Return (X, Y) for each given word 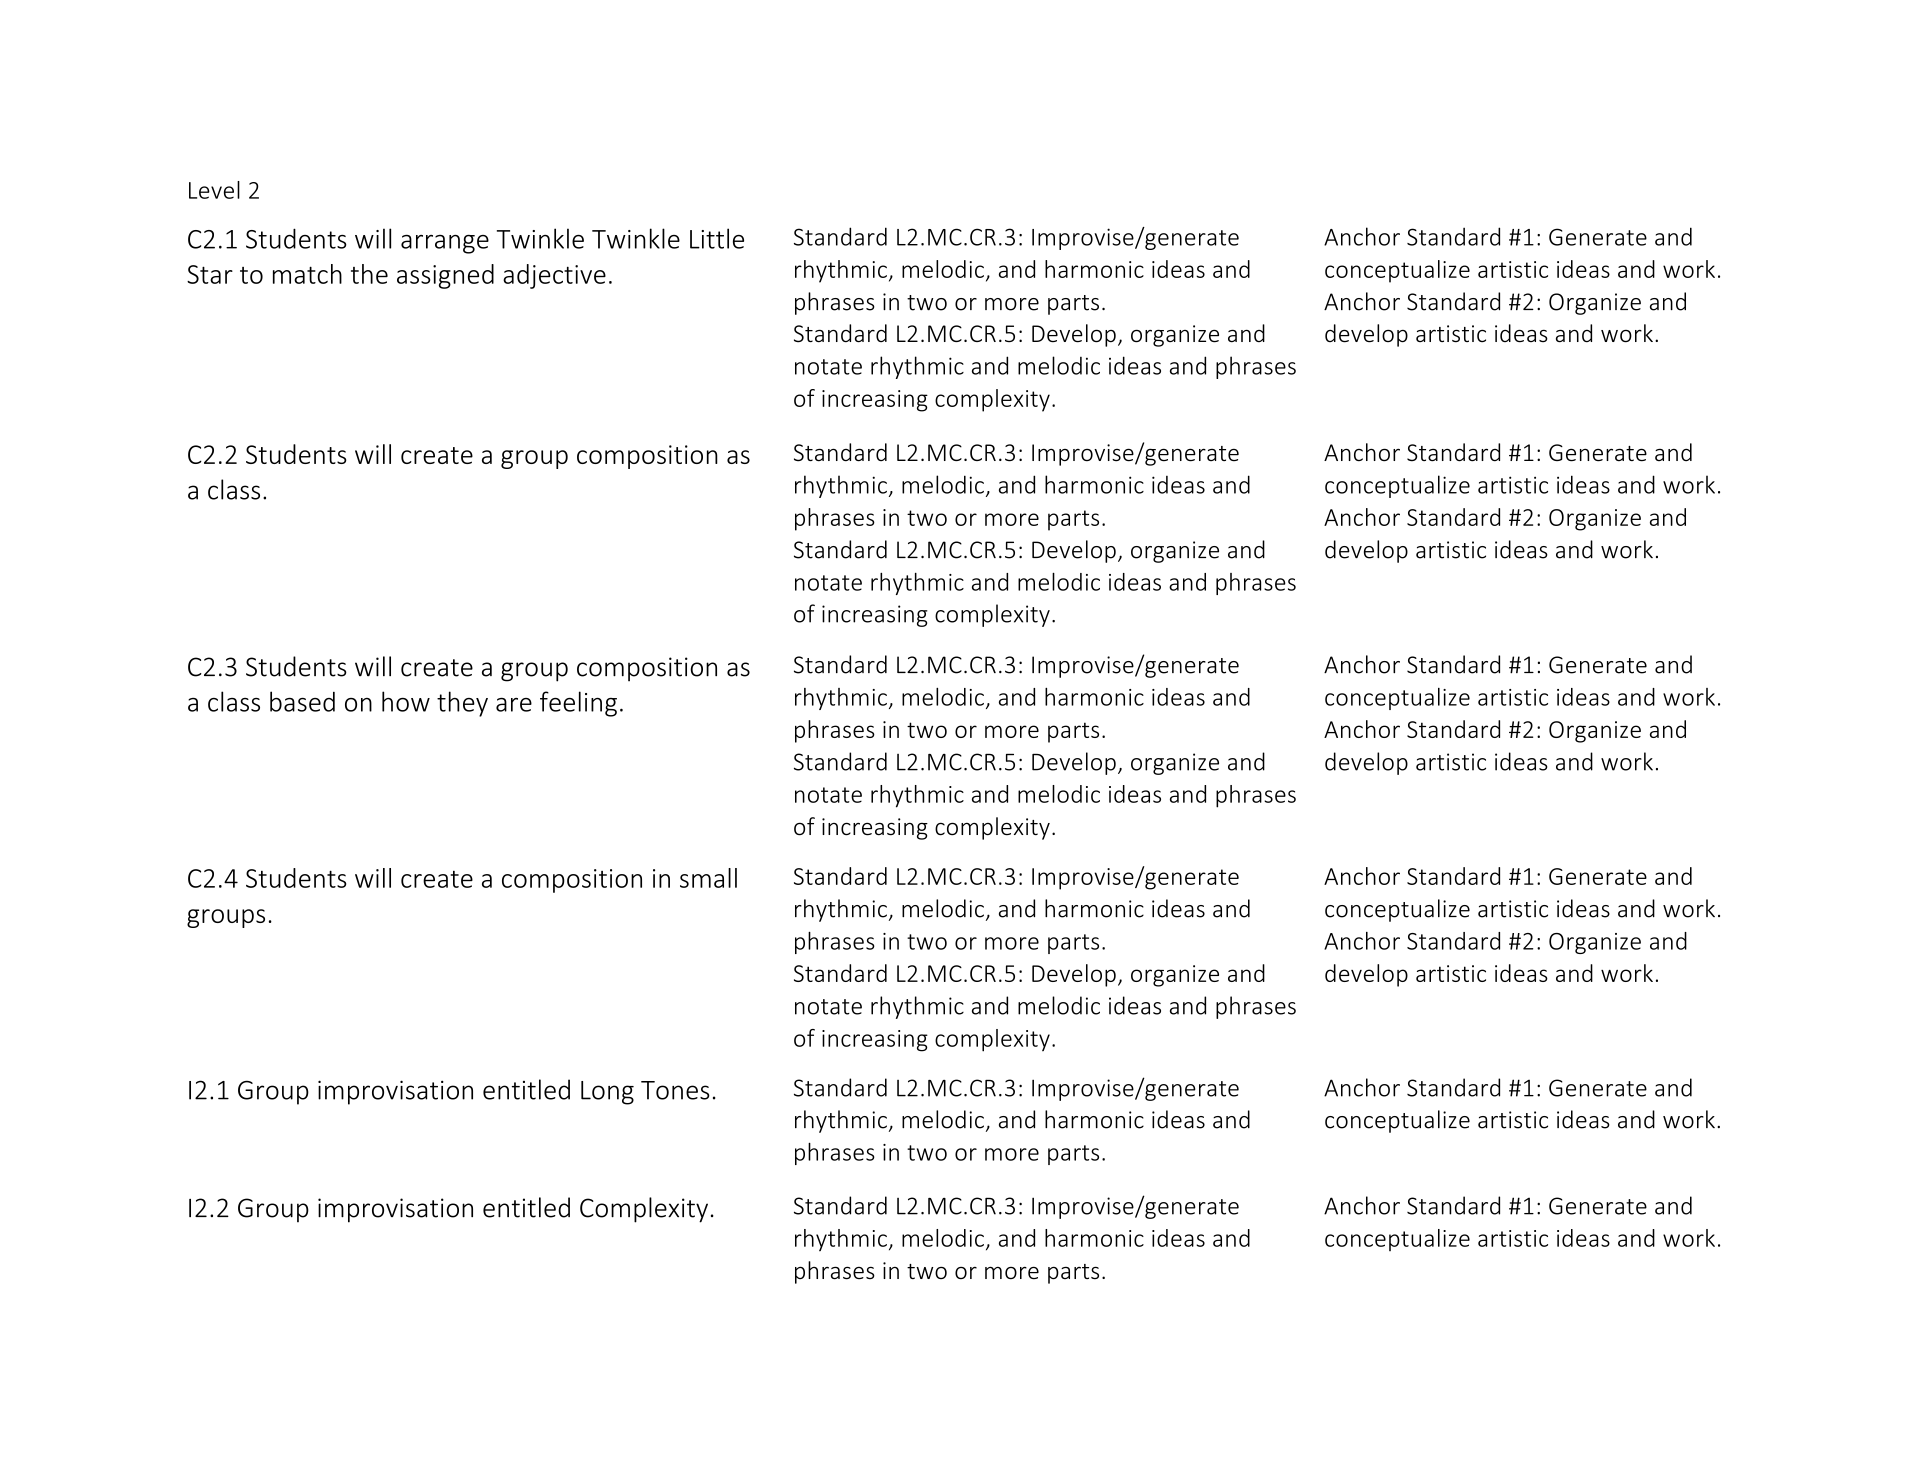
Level (214, 190)
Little (717, 238)
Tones (675, 1090)
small (708, 878)
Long (607, 1093)
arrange (445, 244)
